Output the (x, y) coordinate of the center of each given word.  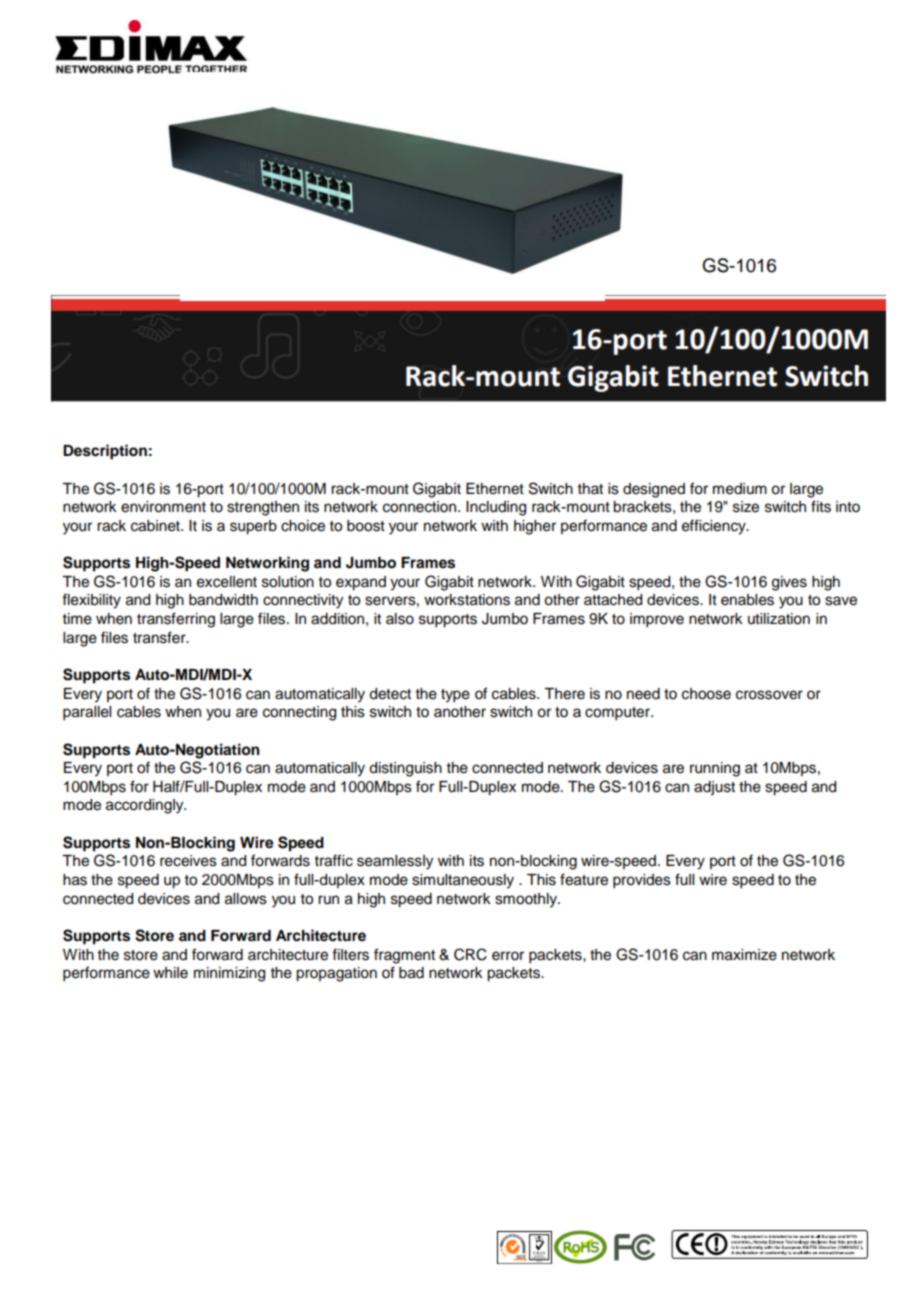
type (455, 696)
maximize (744, 955)
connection (421, 507)
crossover (769, 695)
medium (740, 489)
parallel (87, 713)
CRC (470, 954)
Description (105, 452)
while (170, 973)
